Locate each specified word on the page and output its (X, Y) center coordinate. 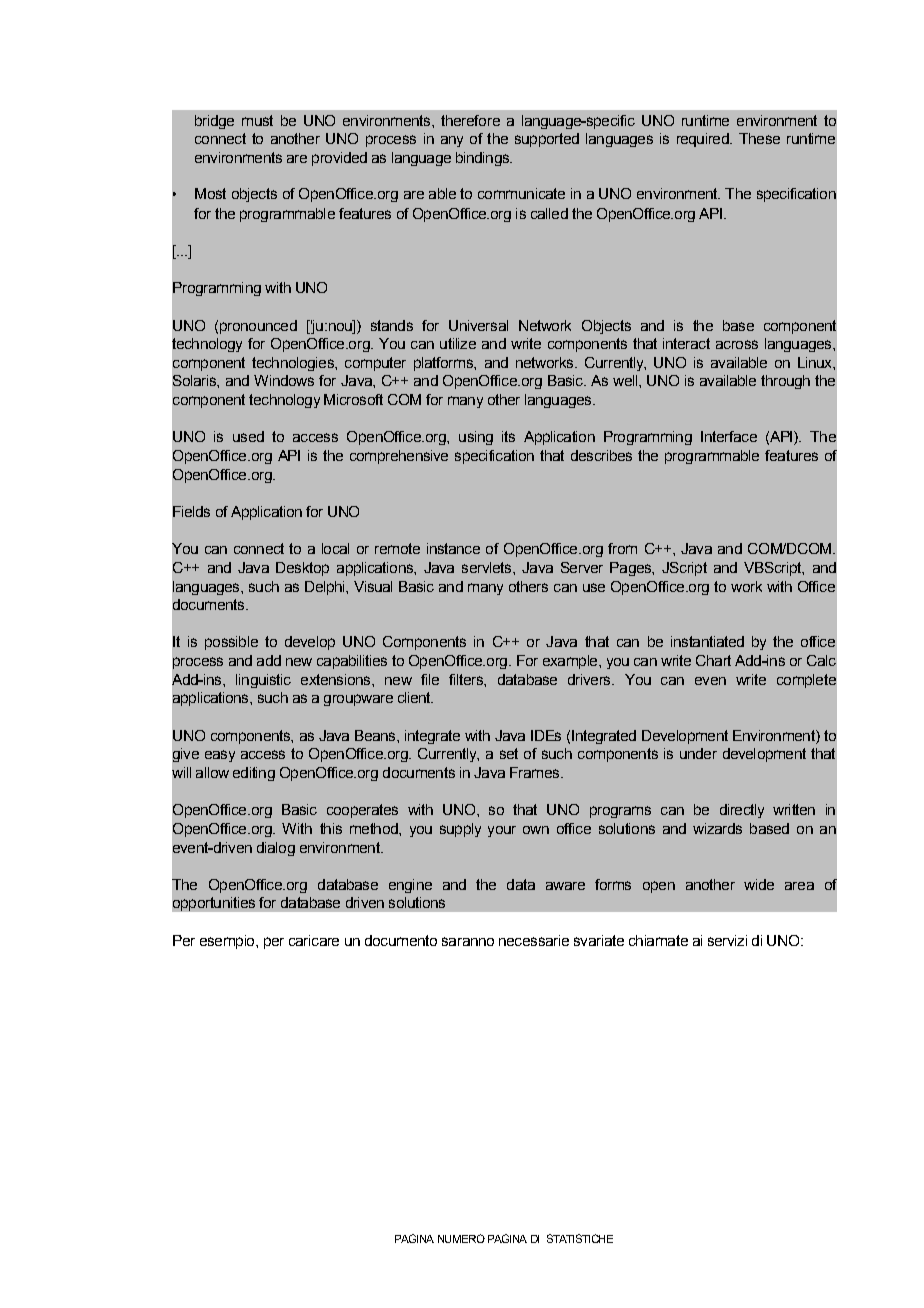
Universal (478, 325)
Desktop (302, 569)
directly (742, 811)
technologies (294, 364)
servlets (488, 567)
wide (759, 884)
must (257, 120)
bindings (484, 159)
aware (565, 886)
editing (254, 774)
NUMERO (461, 1238)
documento (401, 940)
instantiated (707, 641)
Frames (536, 772)
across (737, 344)
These (759, 138)
